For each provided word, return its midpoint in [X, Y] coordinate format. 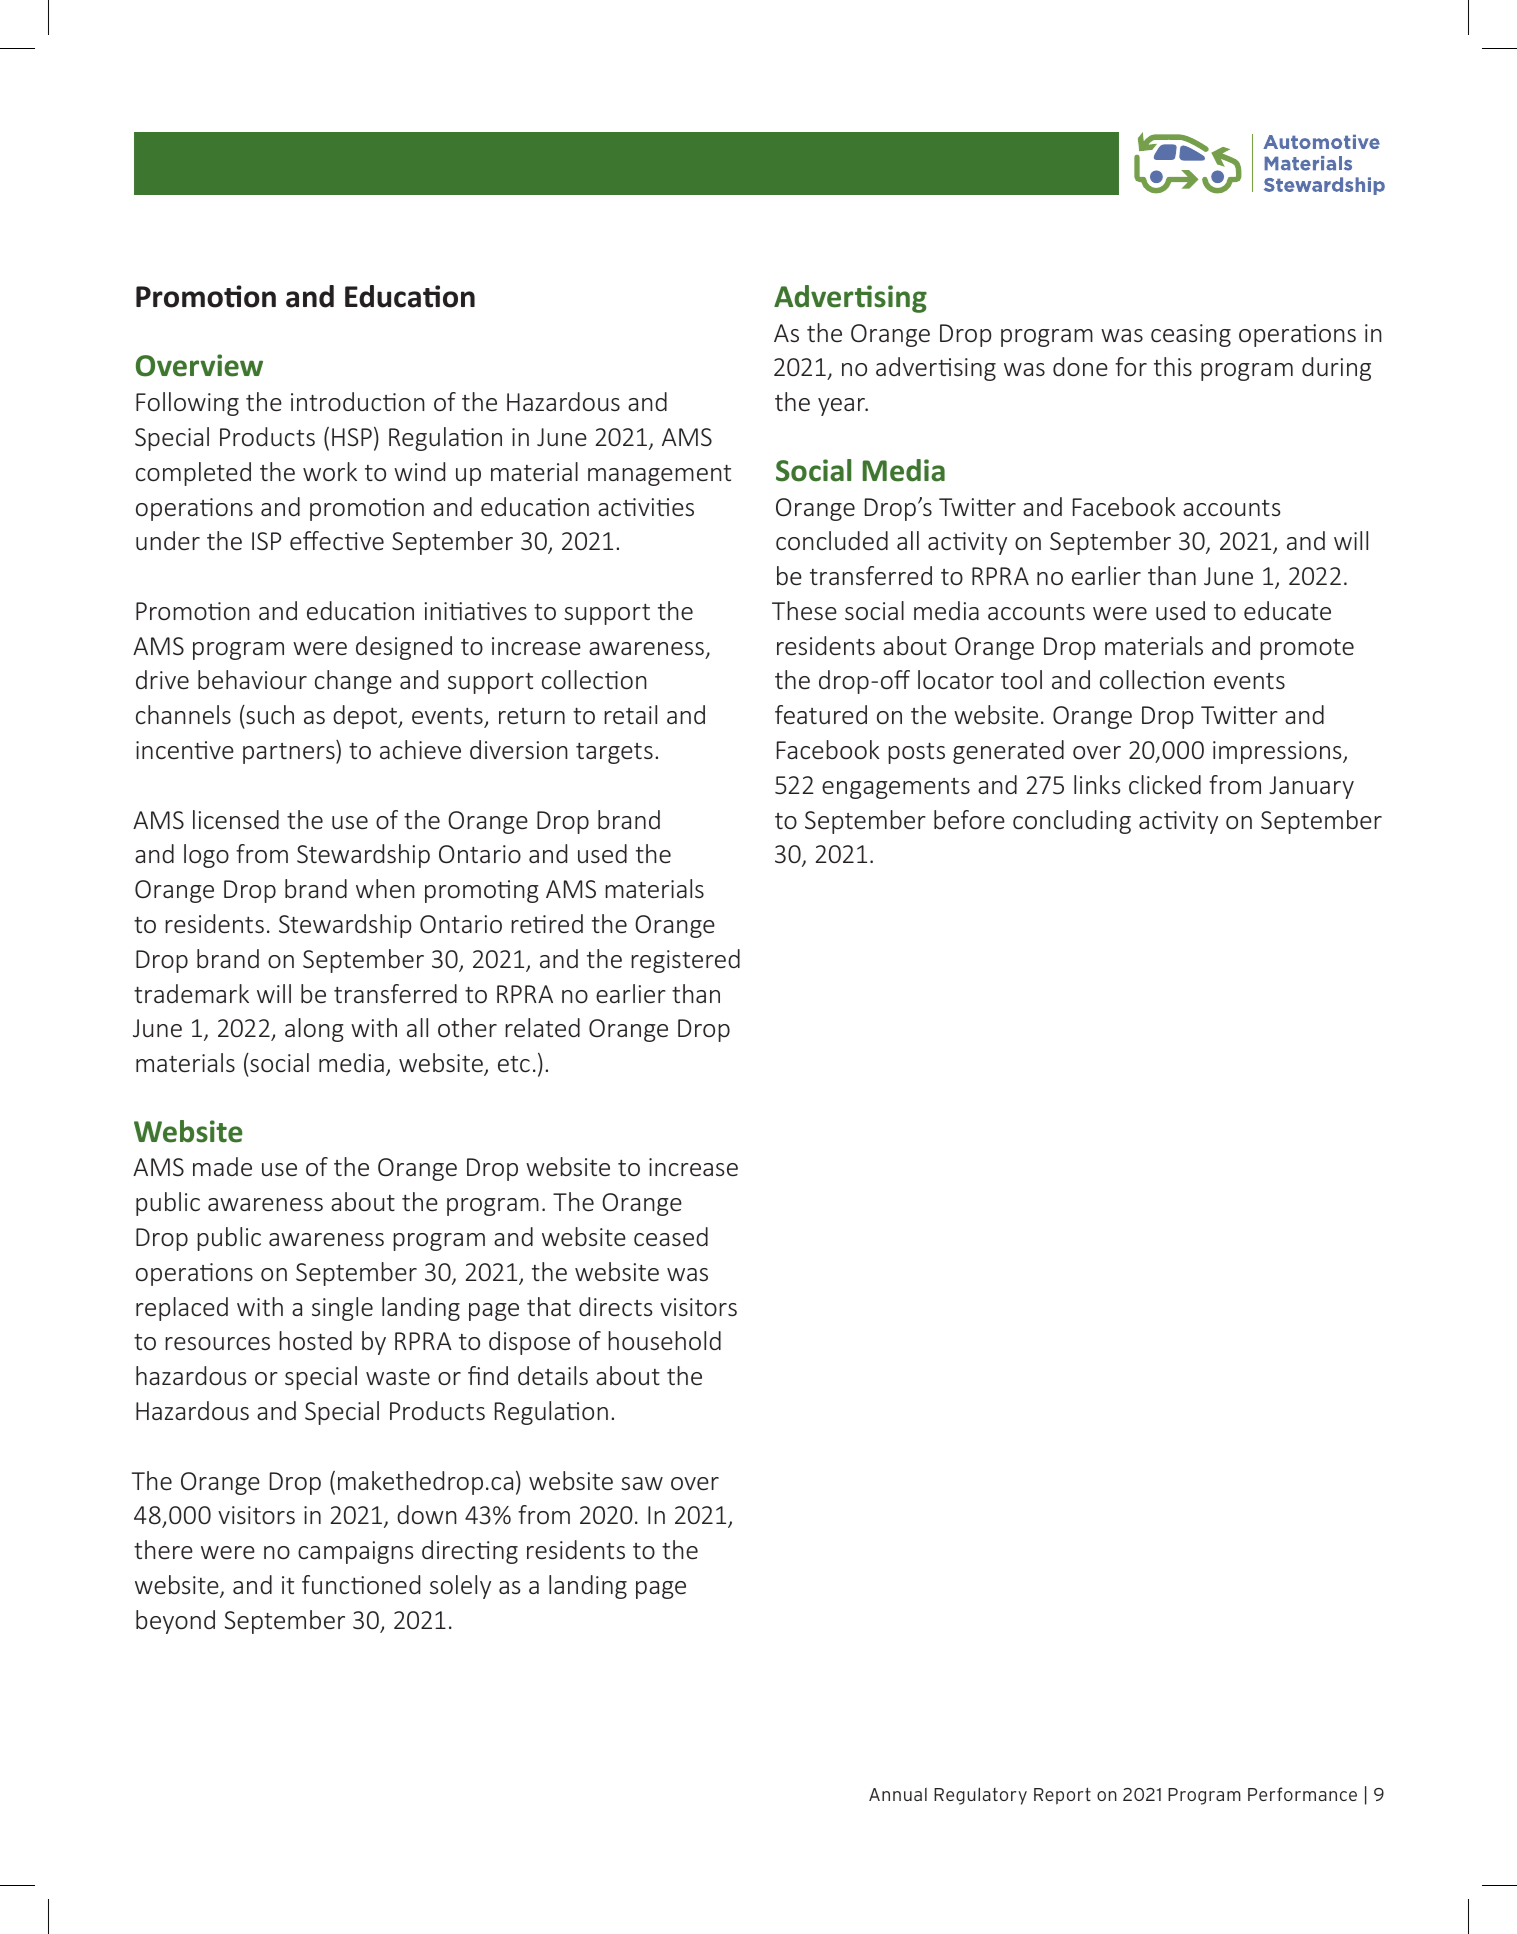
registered [685, 961]
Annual [898, 1794]
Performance [1302, 1794]
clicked [1165, 784]
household [664, 1340]
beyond [175, 1622]
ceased [671, 1236]
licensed [236, 819]
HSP [352, 437]
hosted [315, 1340]
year [842, 407]
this [1173, 366]
